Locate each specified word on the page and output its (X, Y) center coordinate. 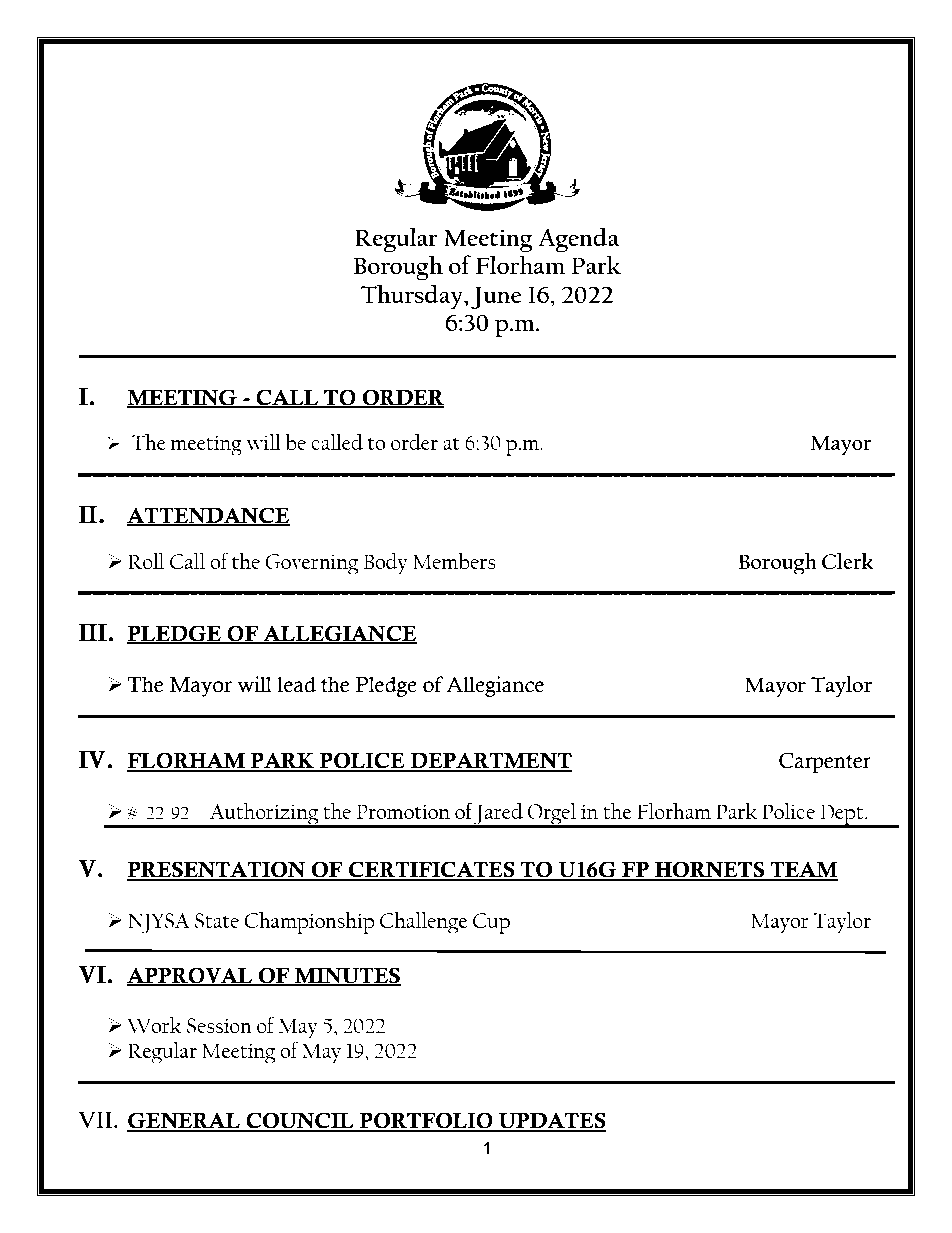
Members (454, 561)
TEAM (803, 870)
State (217, 920)
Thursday (413, 297)
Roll (146, 561)
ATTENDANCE (208, 516)
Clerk (848, 561)
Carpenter (825, 762)
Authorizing (264, 815)
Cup (491, 923)
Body (386, 564)
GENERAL (184, 1121)
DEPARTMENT (490, 761)
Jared (499, 815)
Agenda (578, 240)
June (496, 298)
